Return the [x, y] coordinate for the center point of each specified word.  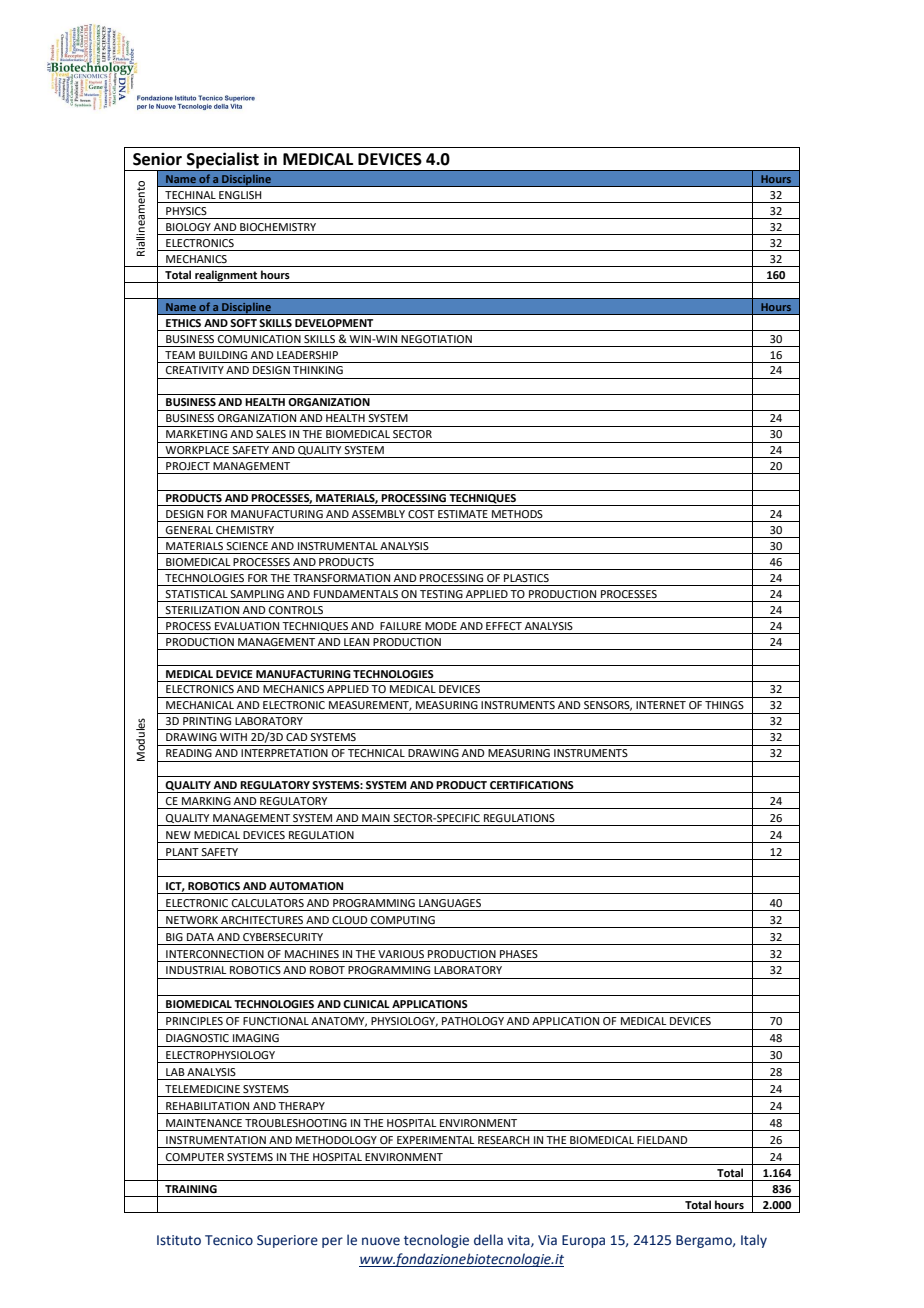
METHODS [517, 514]
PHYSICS [186, 211]
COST [421, 514]
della [488, 1240]
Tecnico [229, 1240]
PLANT [182, 852]
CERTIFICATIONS [532, 785]
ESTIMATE [463, 514]
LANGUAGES [450, 903]
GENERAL [189, 530]
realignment [226, 276]
